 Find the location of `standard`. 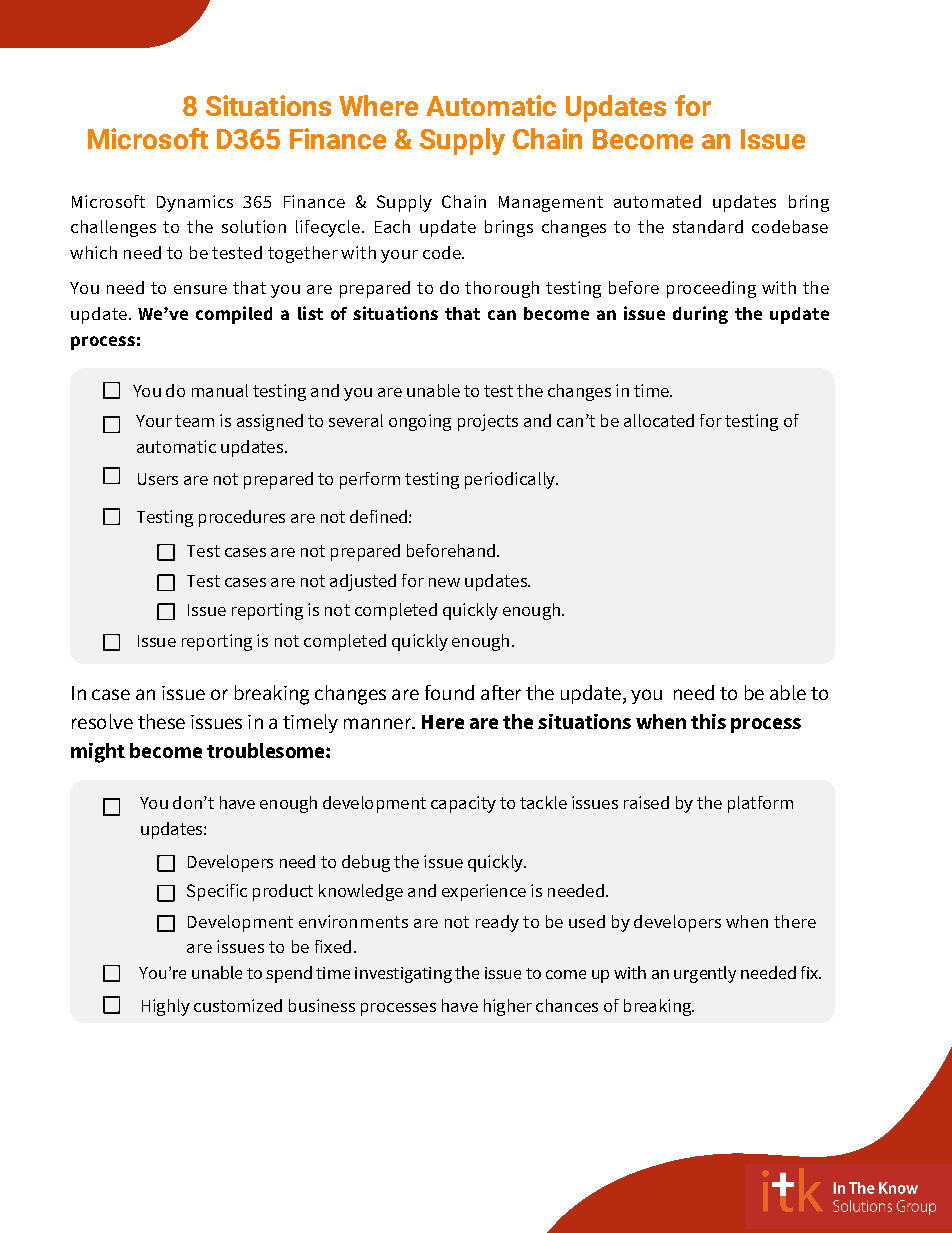

standard is located at coordinates (708, 226).
